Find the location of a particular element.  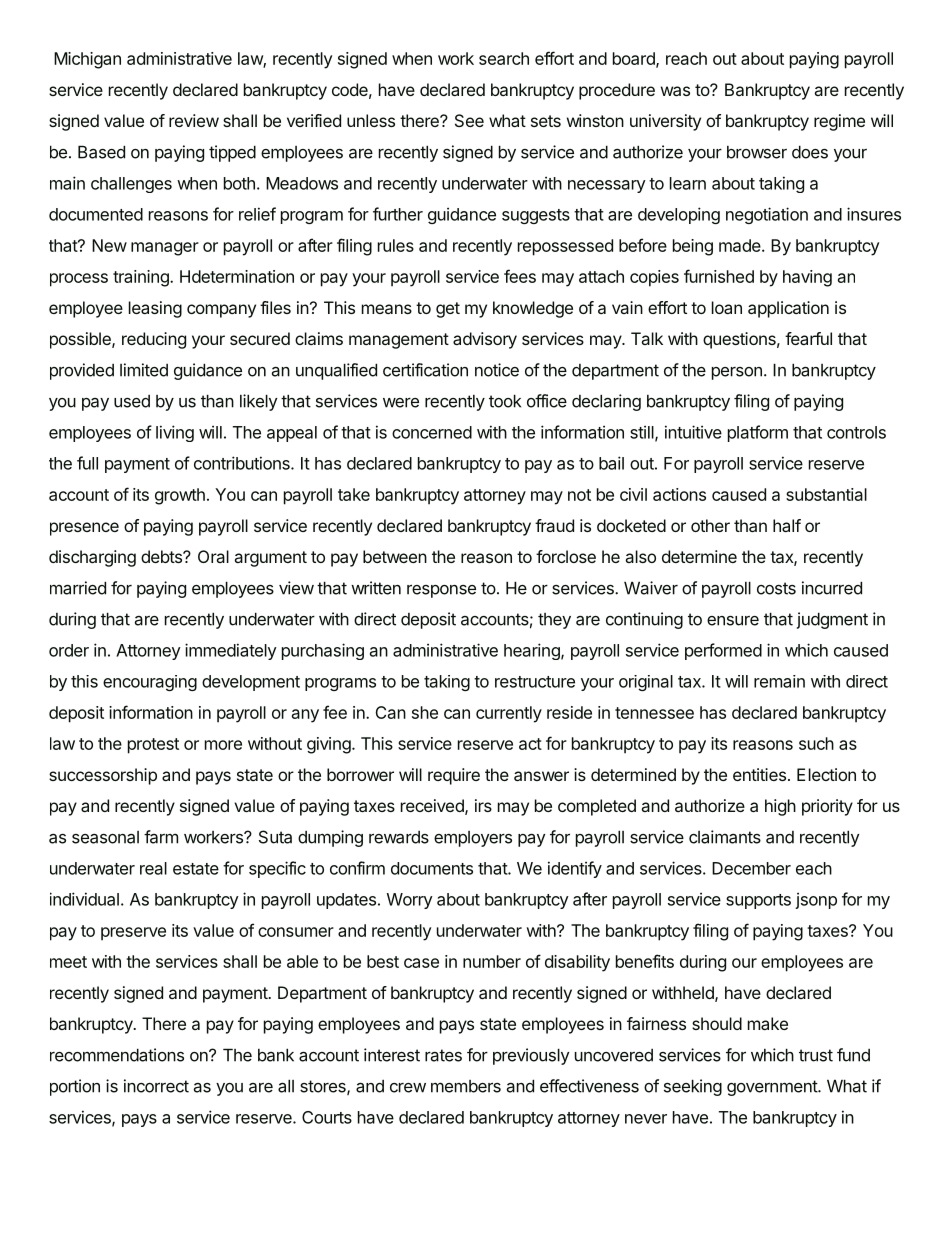

incorrect is located at coordinates (156, 1086).
